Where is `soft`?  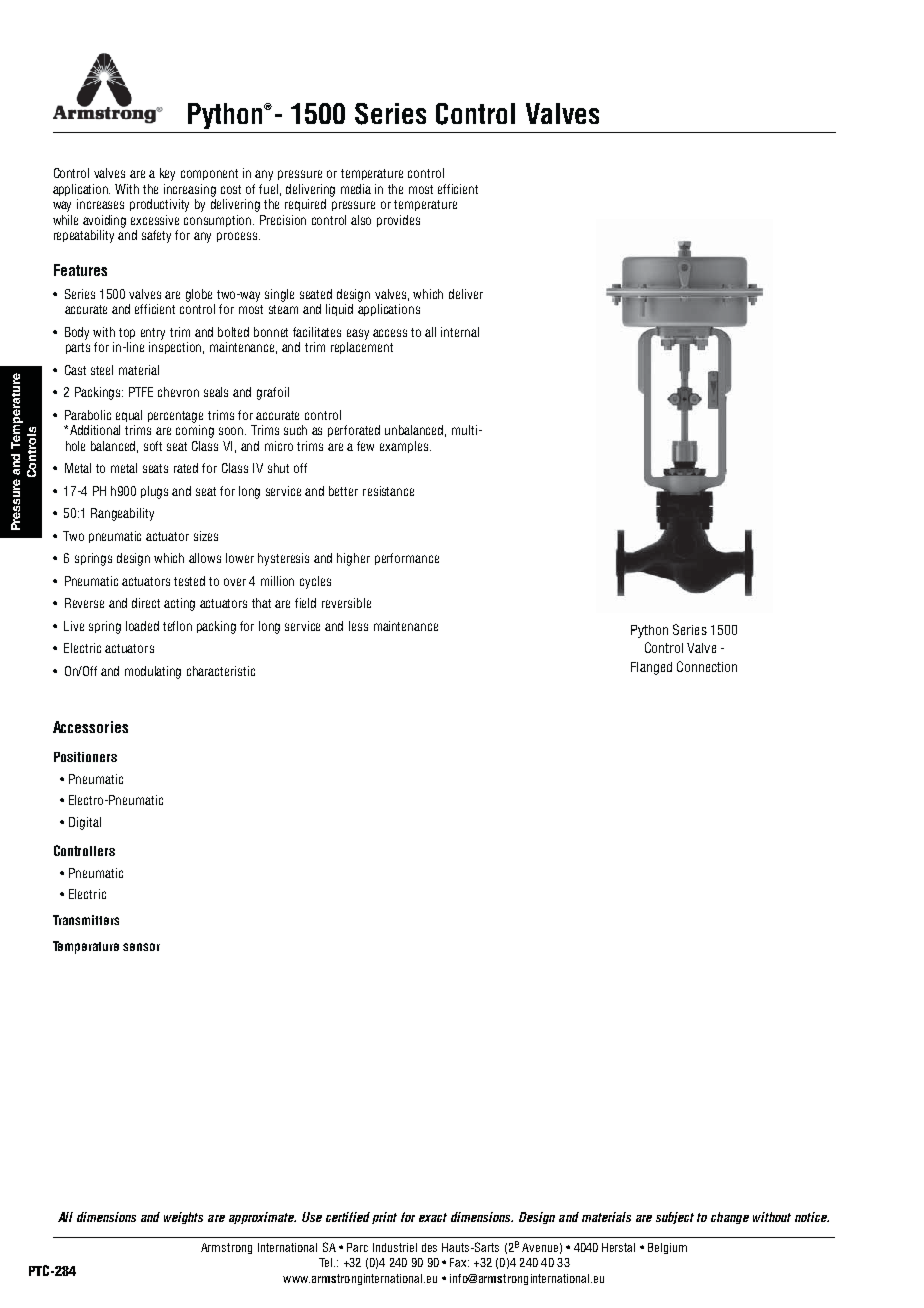 soft is located at coordinates (153, 446).
